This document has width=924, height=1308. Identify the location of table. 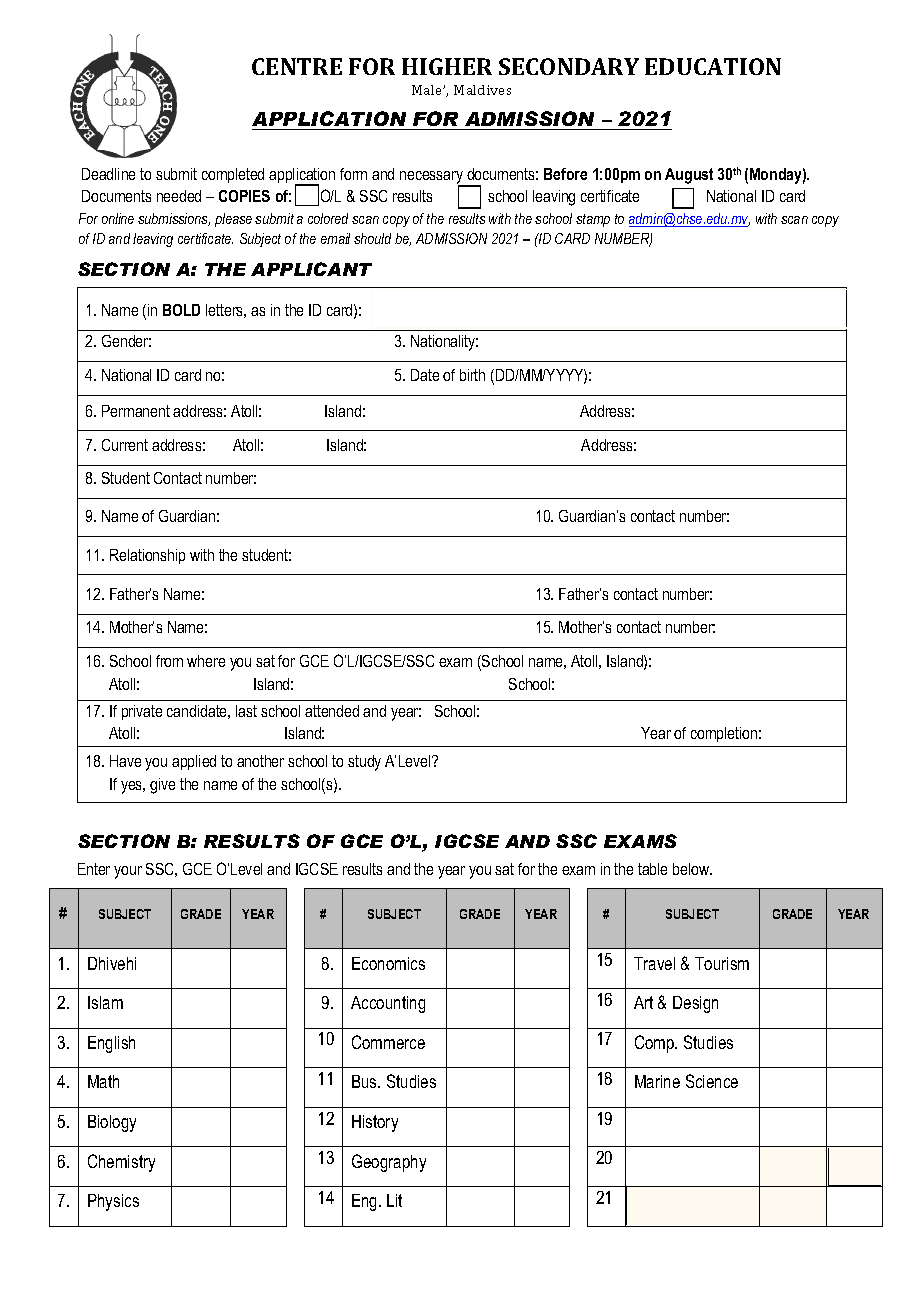
(652, 869).
